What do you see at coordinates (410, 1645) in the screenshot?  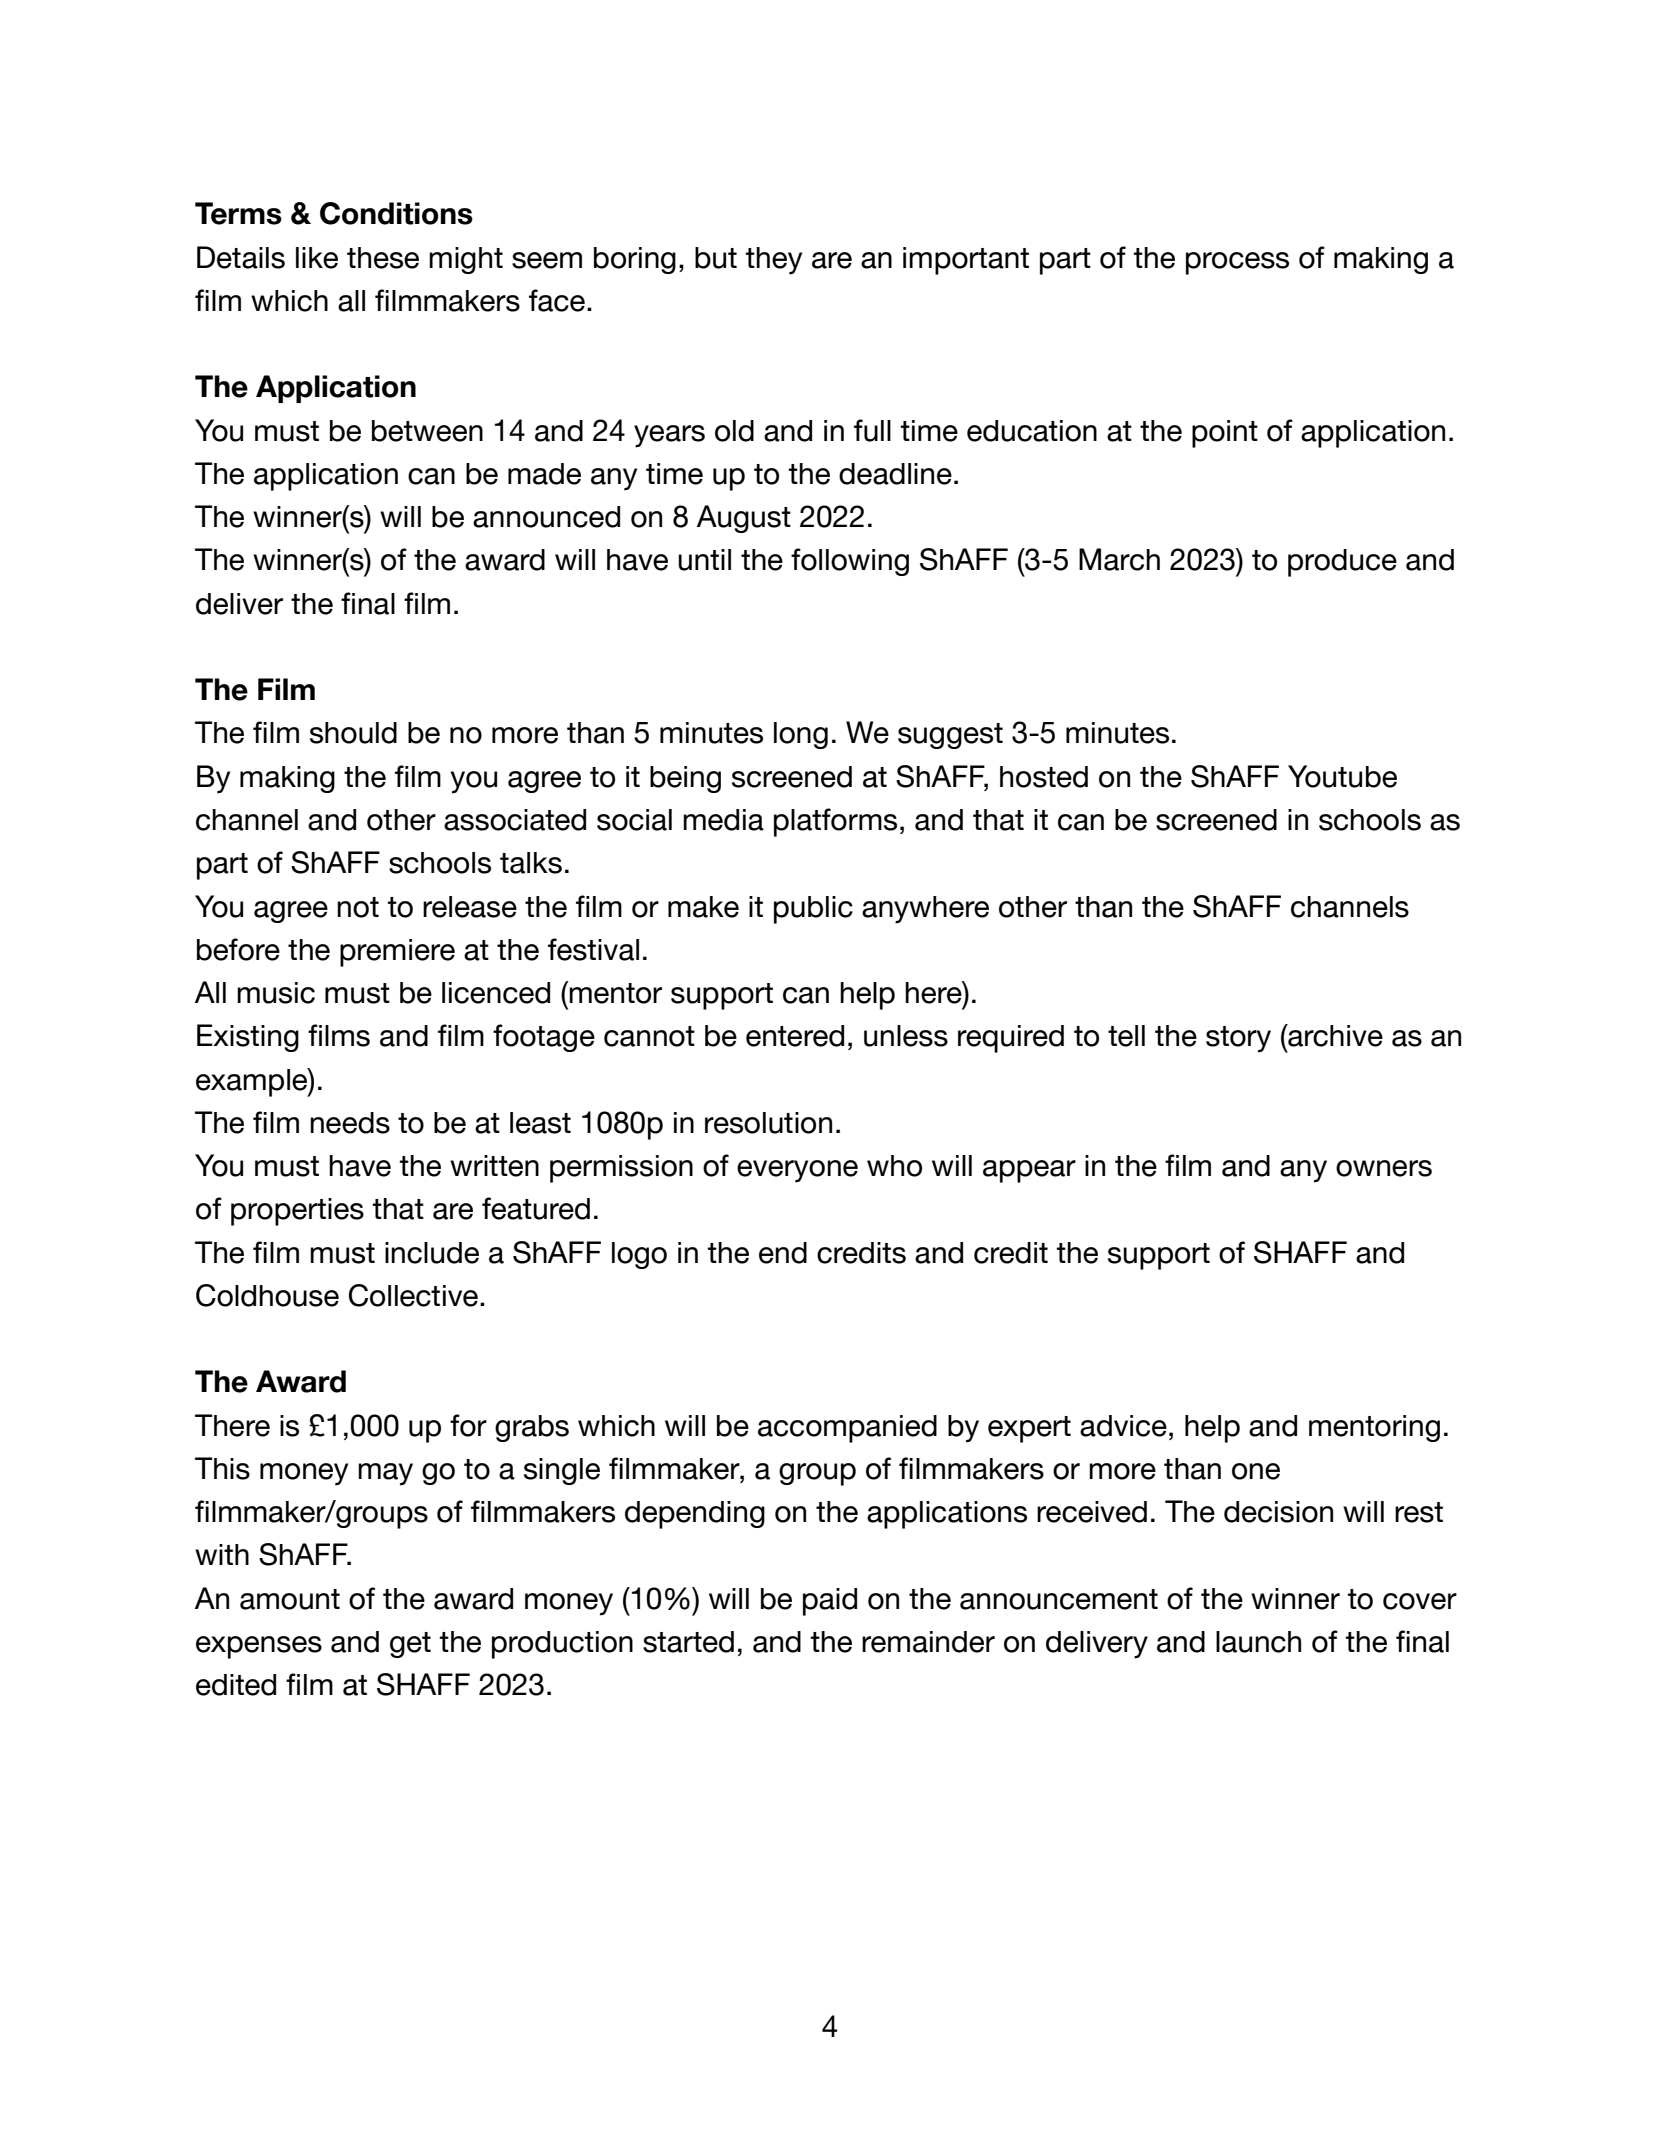 I see `get` at bounding box center [410, 1645].
